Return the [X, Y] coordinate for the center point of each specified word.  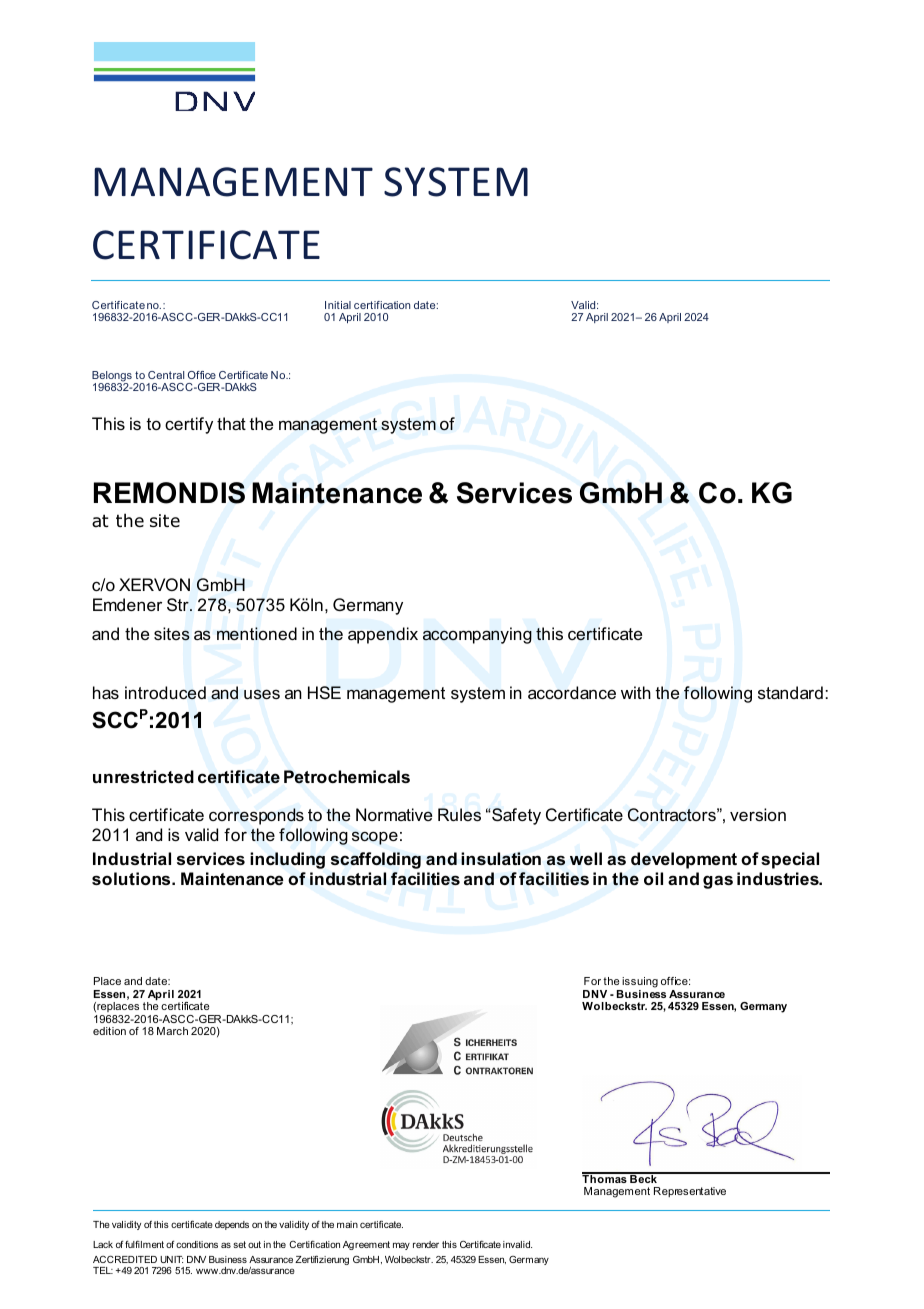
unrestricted [143, 776]
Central [166, 375]
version [758, 814]
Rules [459, 814]
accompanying [477, 635]
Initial [338, 305]
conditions [197, 1244]
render [426, 1244]
